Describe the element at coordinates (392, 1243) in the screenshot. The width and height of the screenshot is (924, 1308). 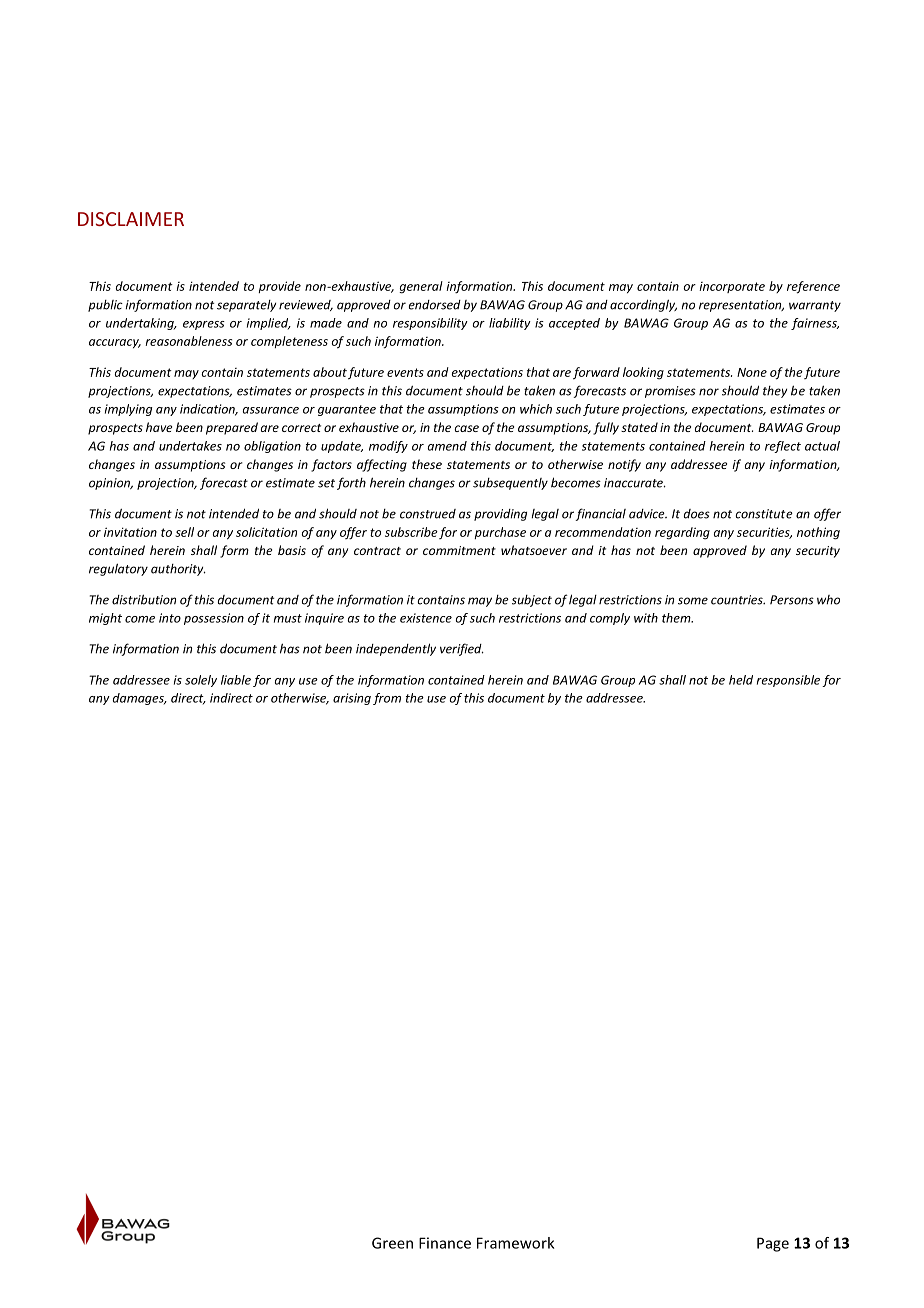
I see `Green` at that location.
